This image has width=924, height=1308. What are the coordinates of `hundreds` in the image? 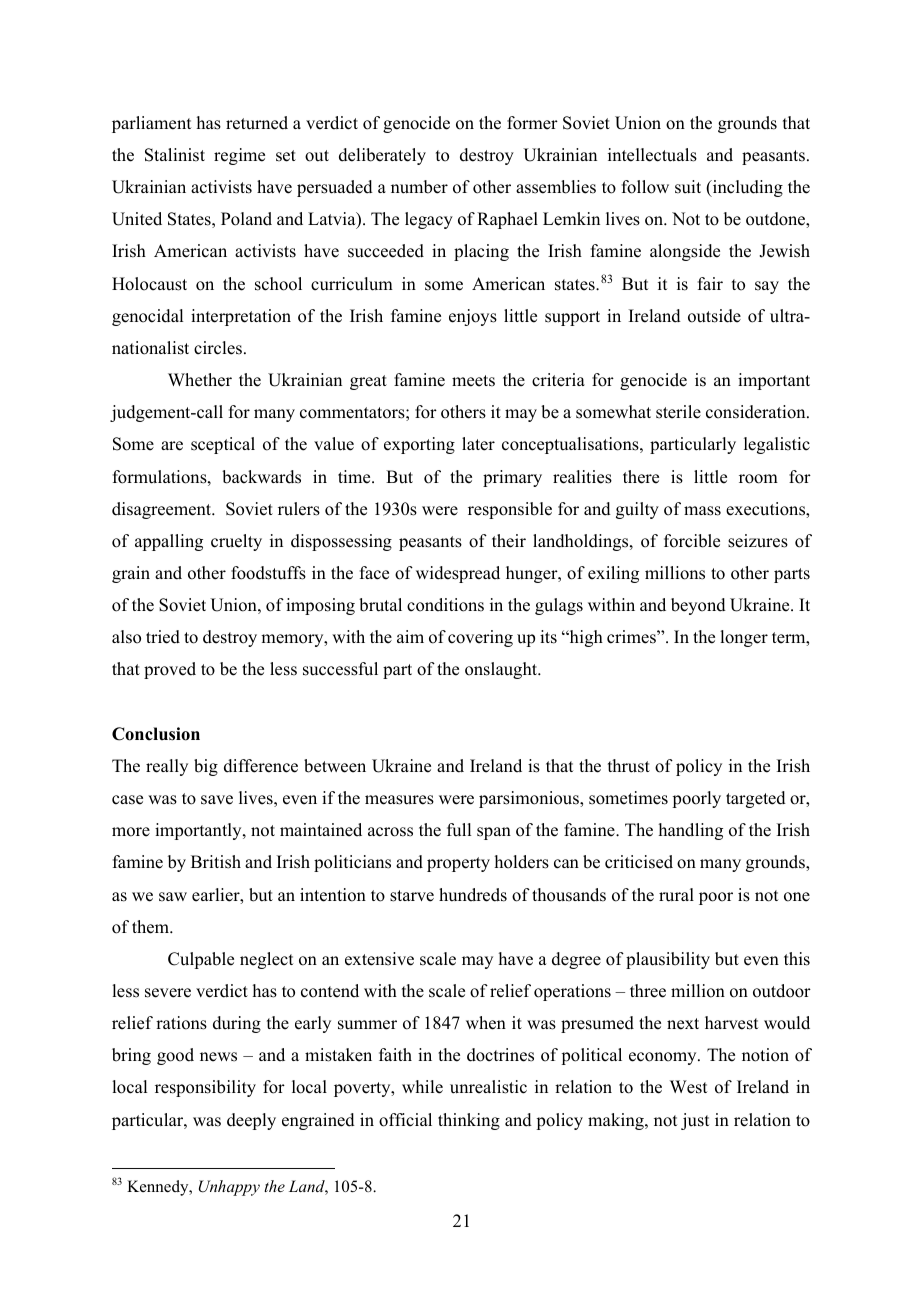 It's located at (473, 895).
